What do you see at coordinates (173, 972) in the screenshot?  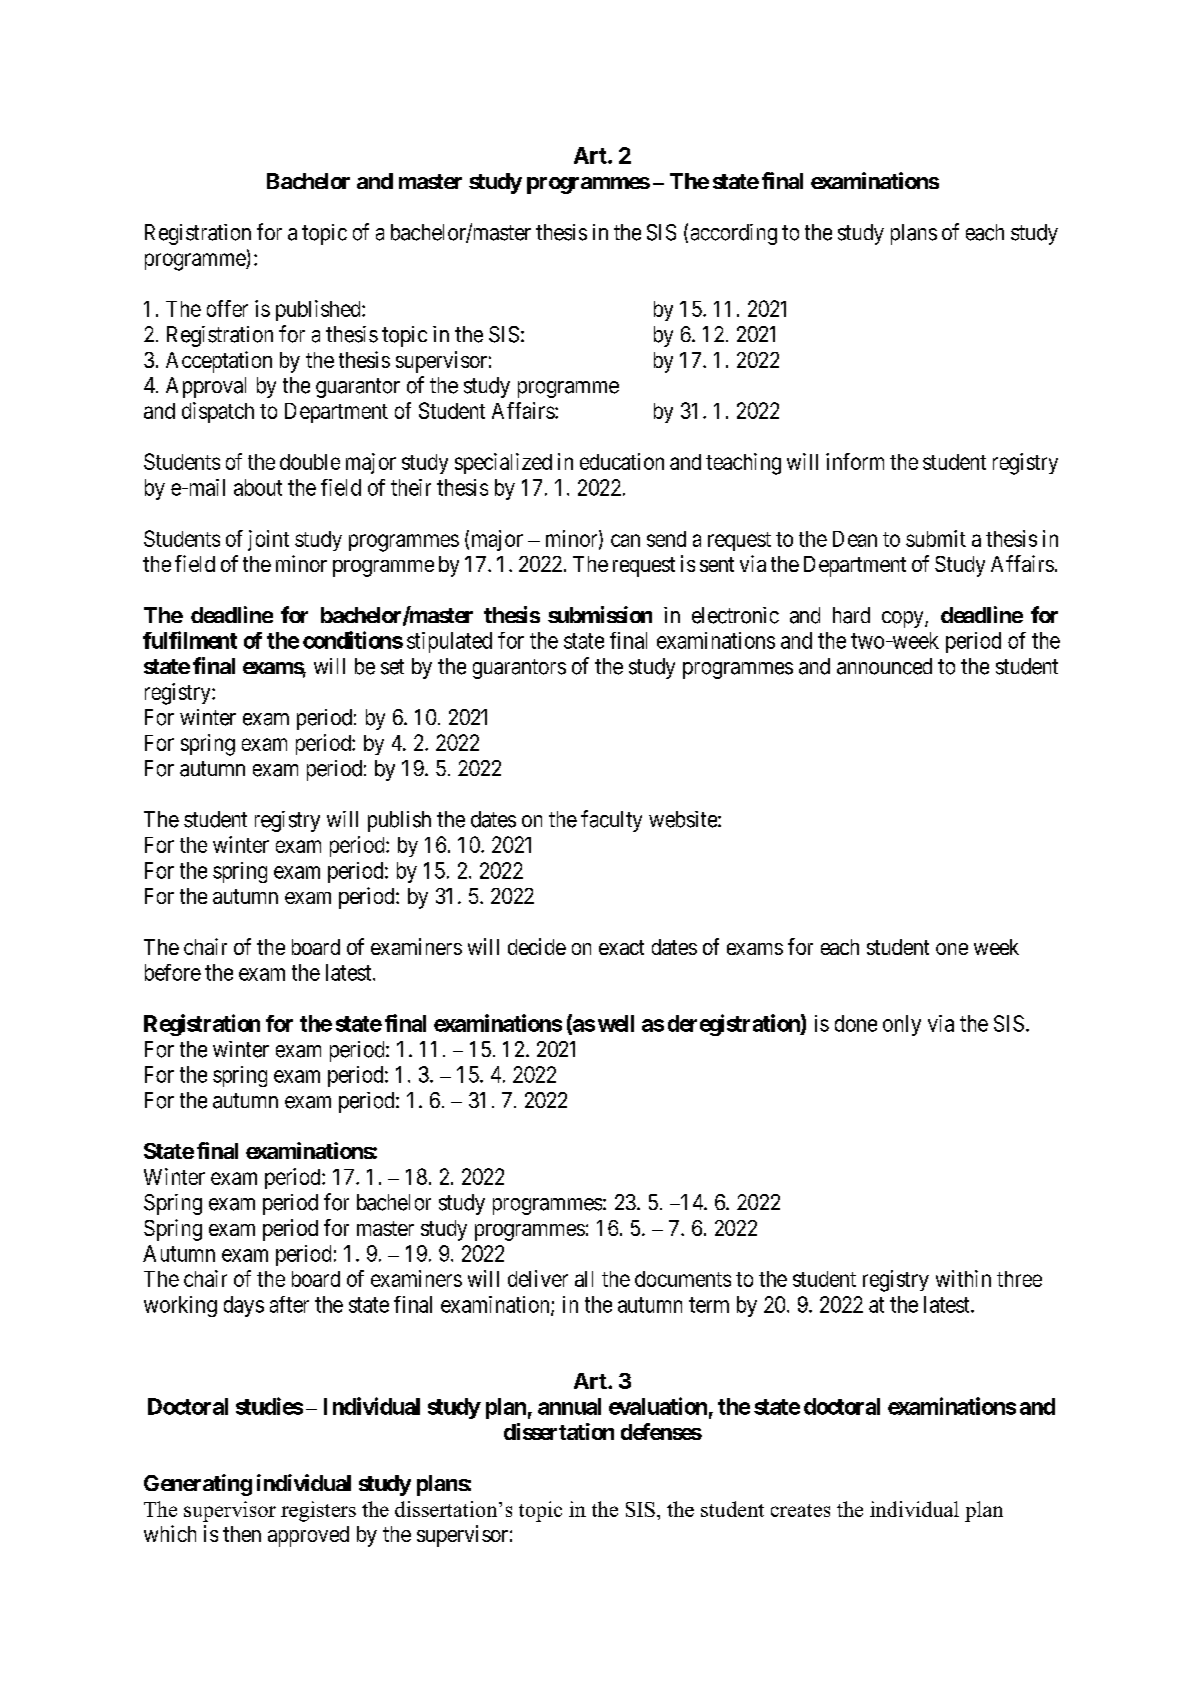 I see `before` at bounding box center [173, 972].
